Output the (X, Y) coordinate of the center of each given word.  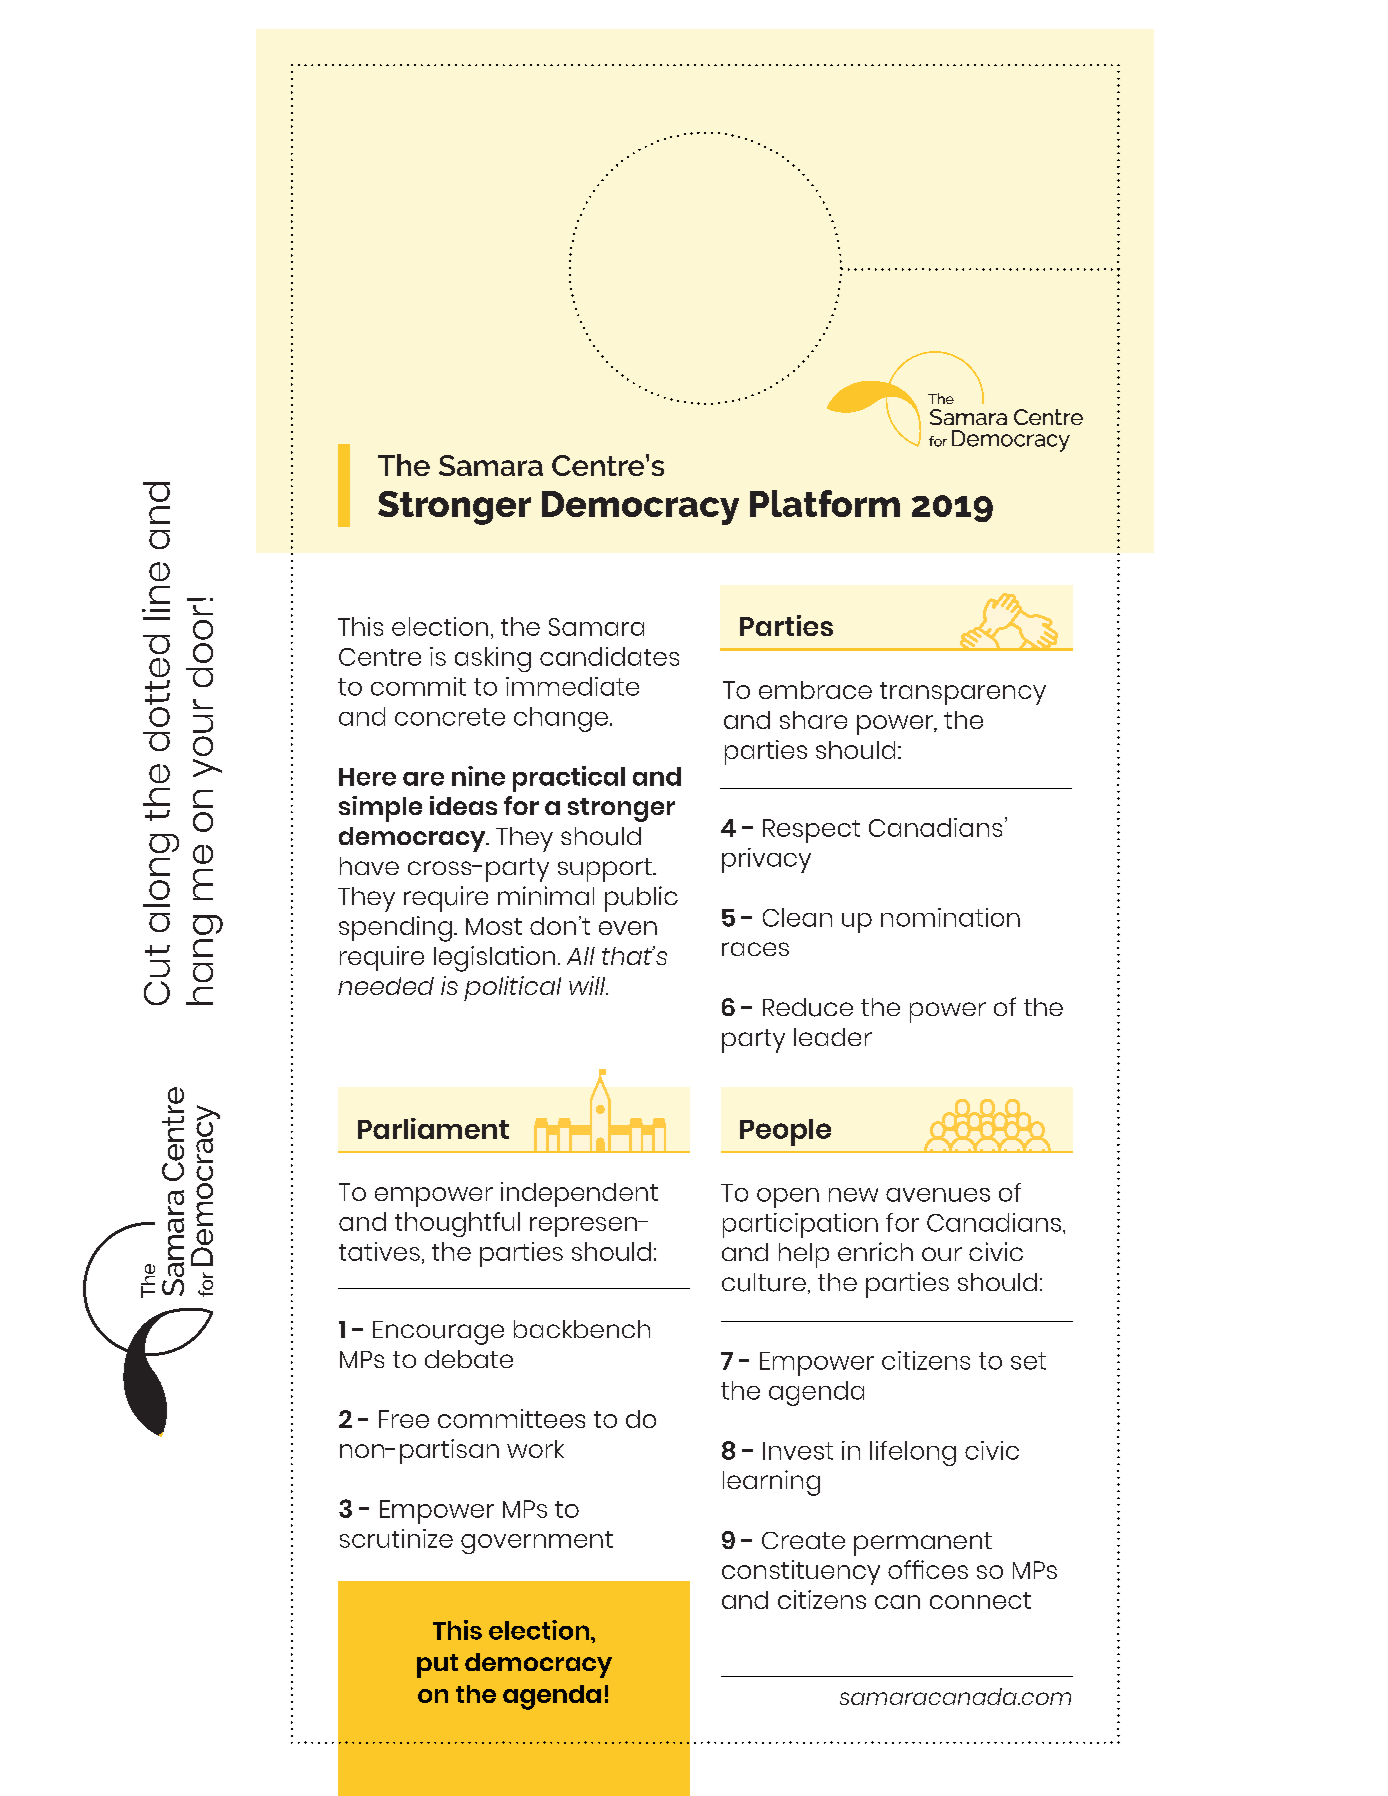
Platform (825, 503)
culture (764, 1282)
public (641, 899)
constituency (801, 1572)
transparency (963, 693)
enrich (875, 1251)
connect (980, 1600)
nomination (950, 917)
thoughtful (457, 1224)
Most (494, 926)
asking (493, 659)
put (437, 1666)
